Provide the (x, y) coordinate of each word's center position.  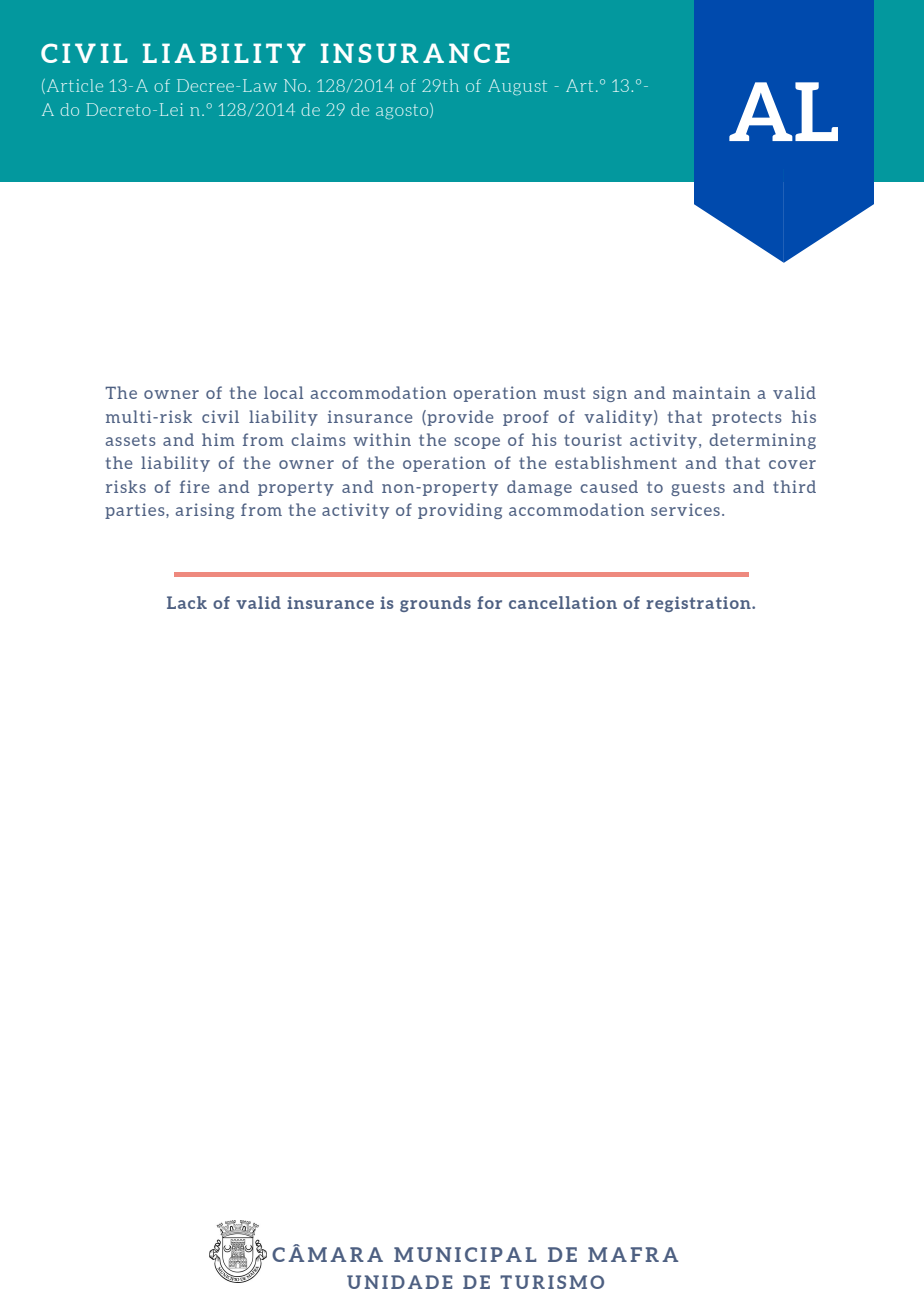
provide (459, 418)
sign (610, 394)
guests (698, 488)
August (517, 87)
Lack (187, 602)
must (564, 393)
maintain (712, 392)
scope (477, 443)
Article (73, 86)
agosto (403, 111)
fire (195, 486)
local (283, 392)
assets (131, 440)
